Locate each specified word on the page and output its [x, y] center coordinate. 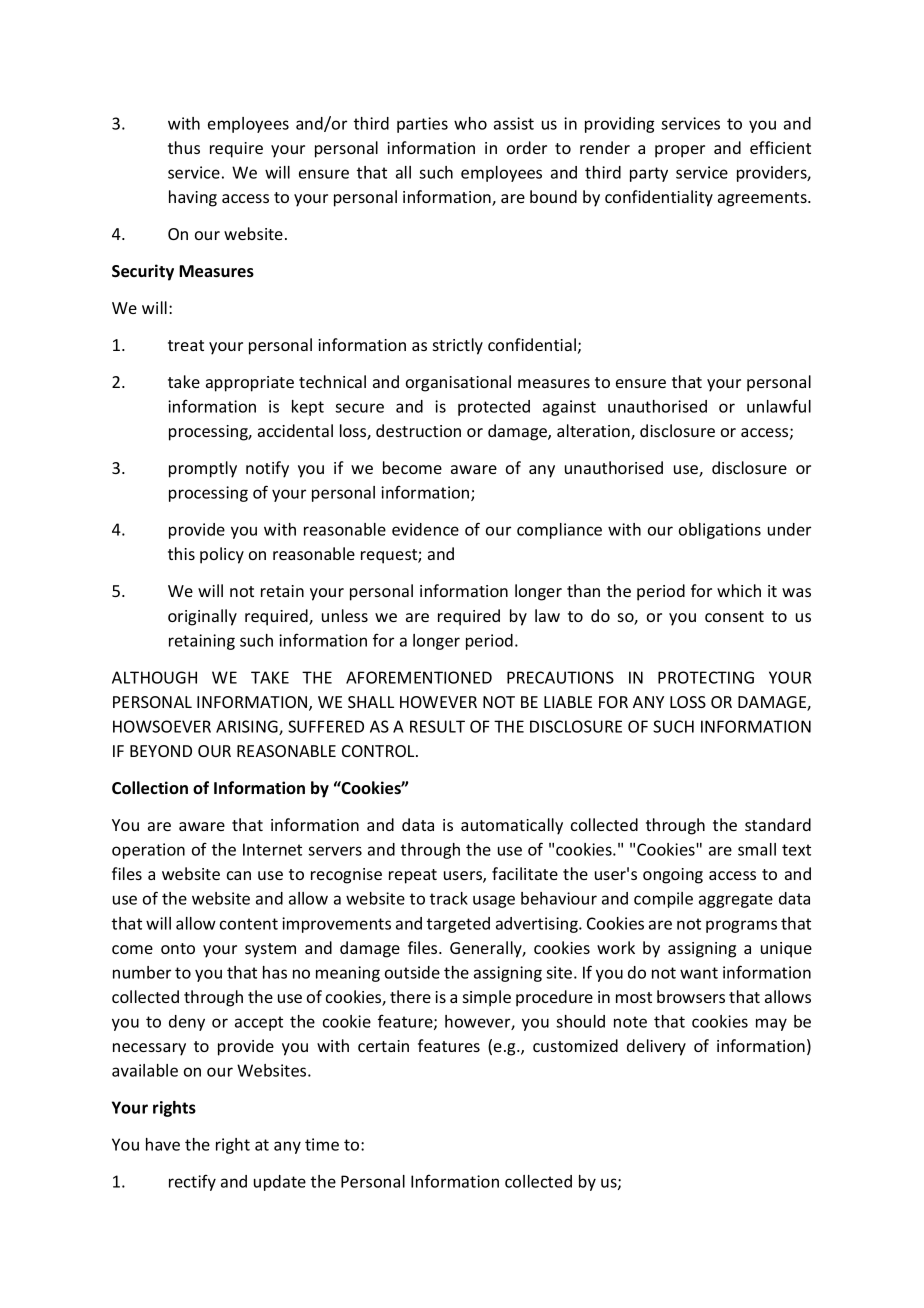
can [239, 875]
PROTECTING [706, 677]
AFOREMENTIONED [419, 677]
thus [184, 147]
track [449, 898]
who [470, 123]
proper [680, 151]
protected [494, 408]
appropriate [250, 384]
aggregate [736, 900]
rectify [192, 1182]
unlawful [779, 406]
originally [202, 617]
